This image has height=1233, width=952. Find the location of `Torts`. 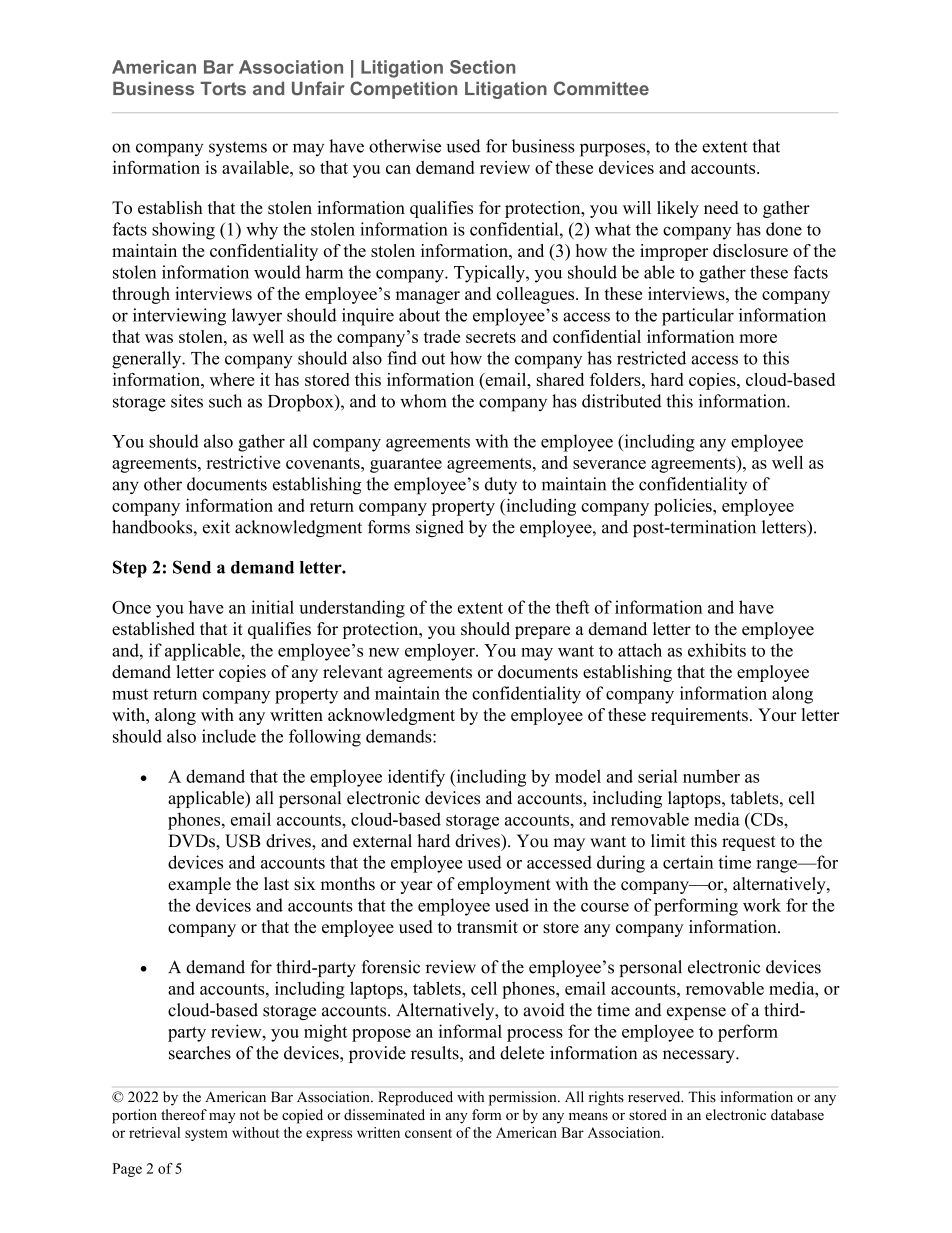

Torts is located at coordinates (223, 89).
